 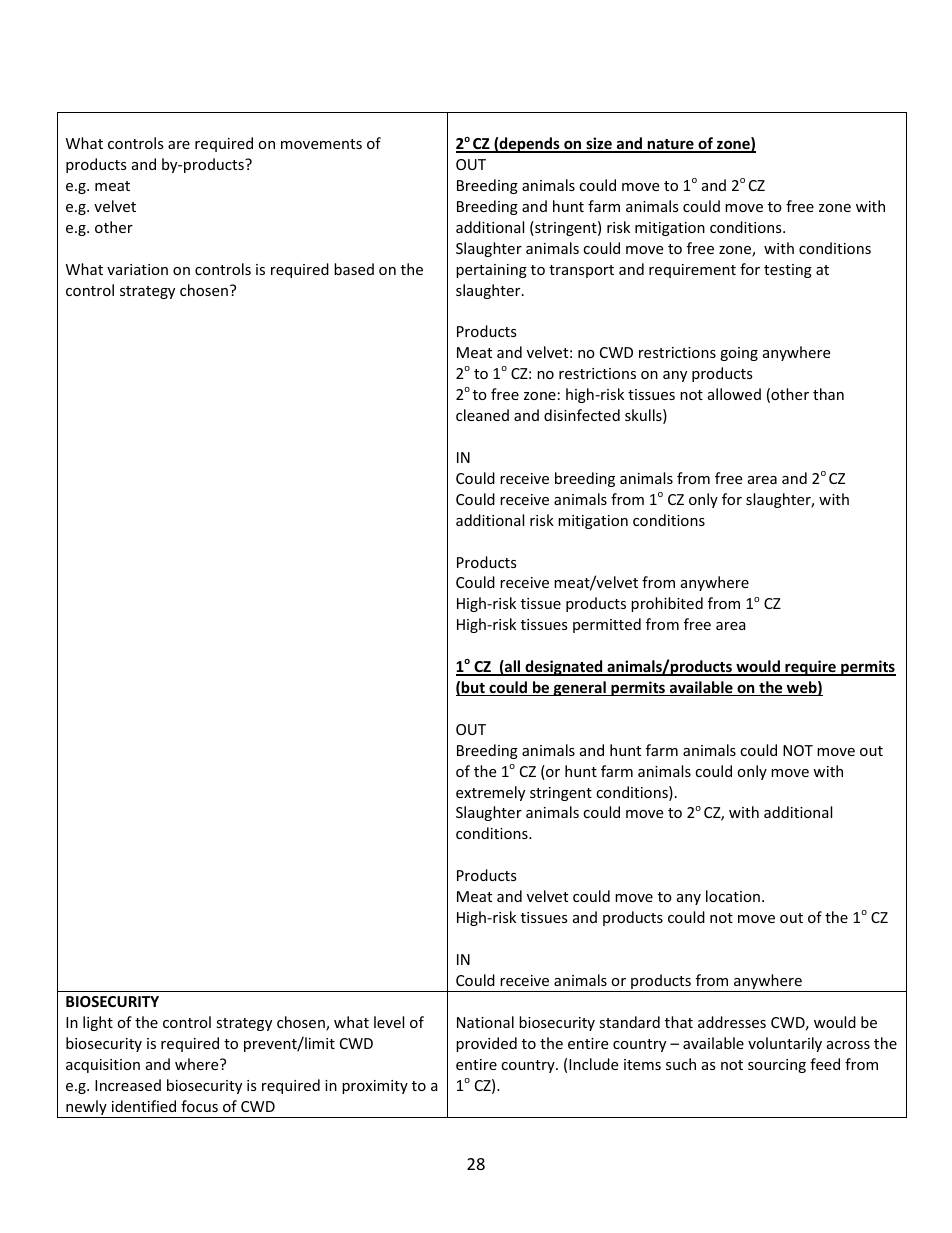 What do you see at coordinates (670, 146) in the screenshot?
I see `nature` at bounding box center [670, 146].
